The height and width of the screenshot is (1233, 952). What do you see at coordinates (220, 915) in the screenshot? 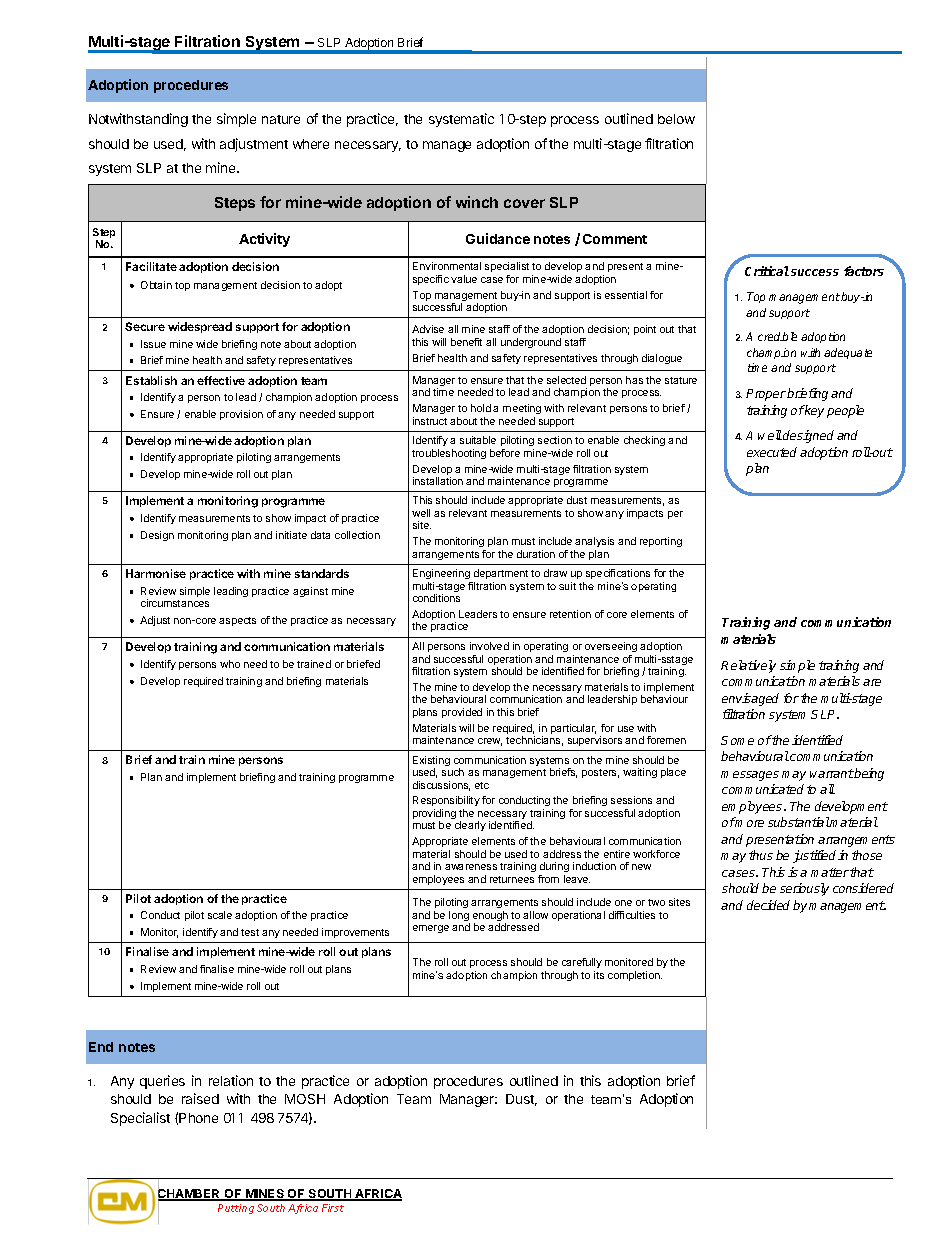
I see `scale` at bounding box center [220, 915].
